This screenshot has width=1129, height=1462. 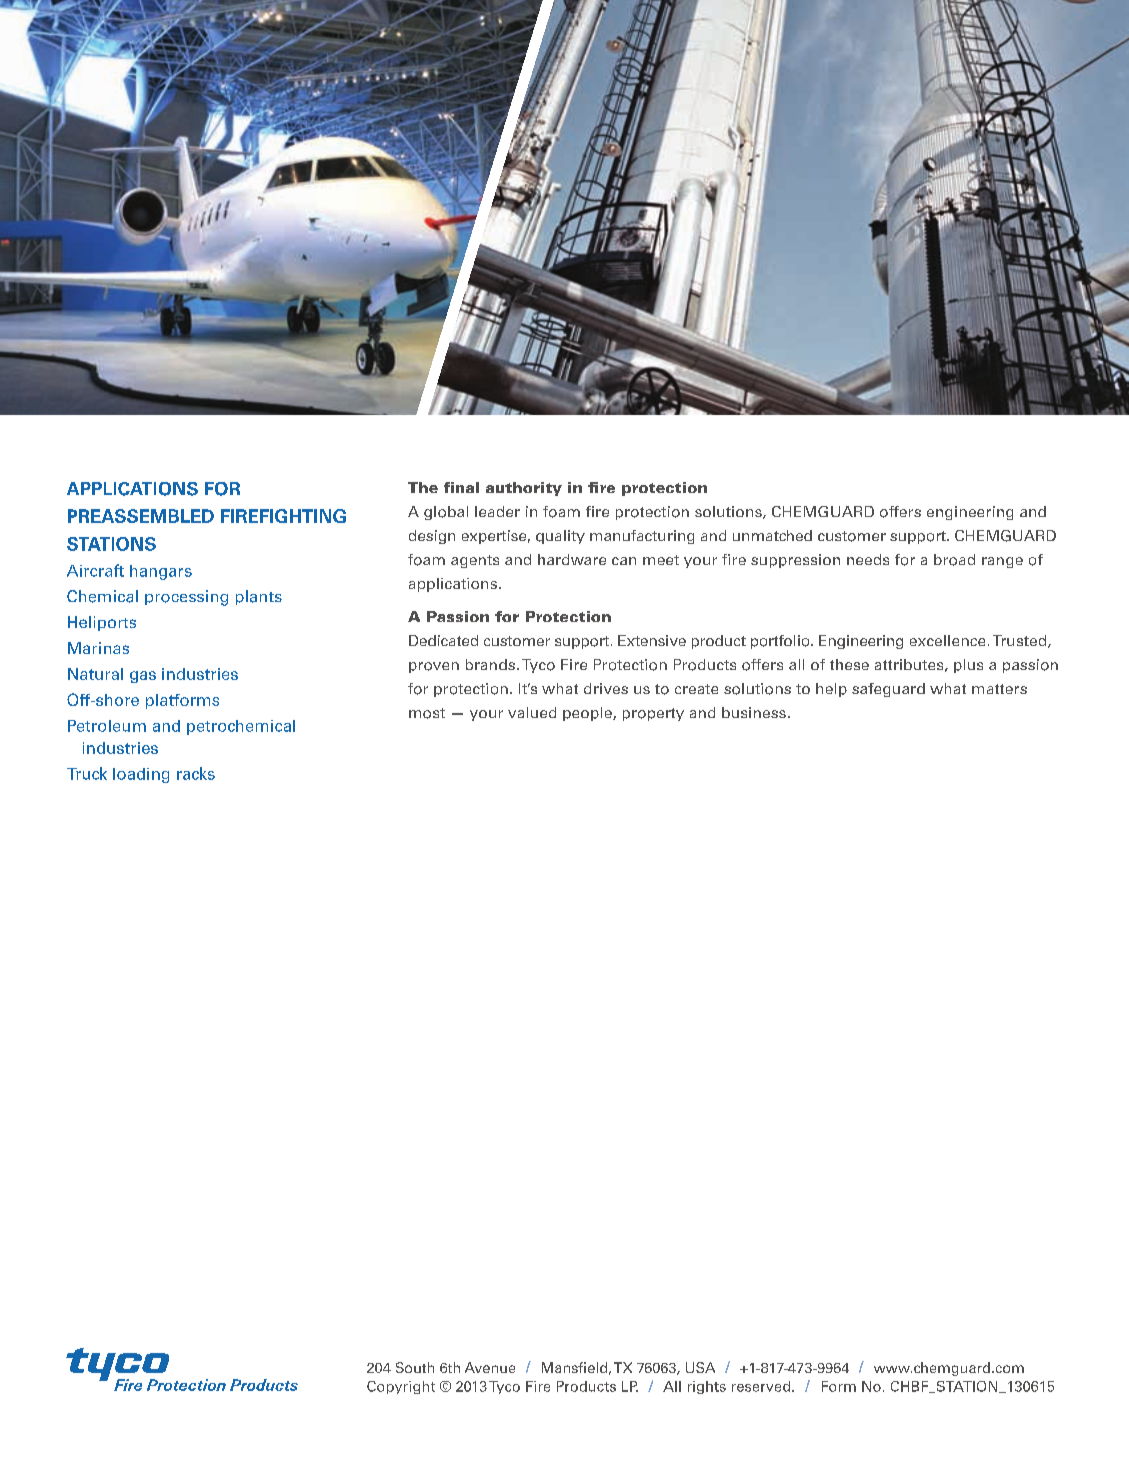 What do you see at coordinates (868, 559) in the screenshot?
I see `needs` at bounding box center [868, 559].
